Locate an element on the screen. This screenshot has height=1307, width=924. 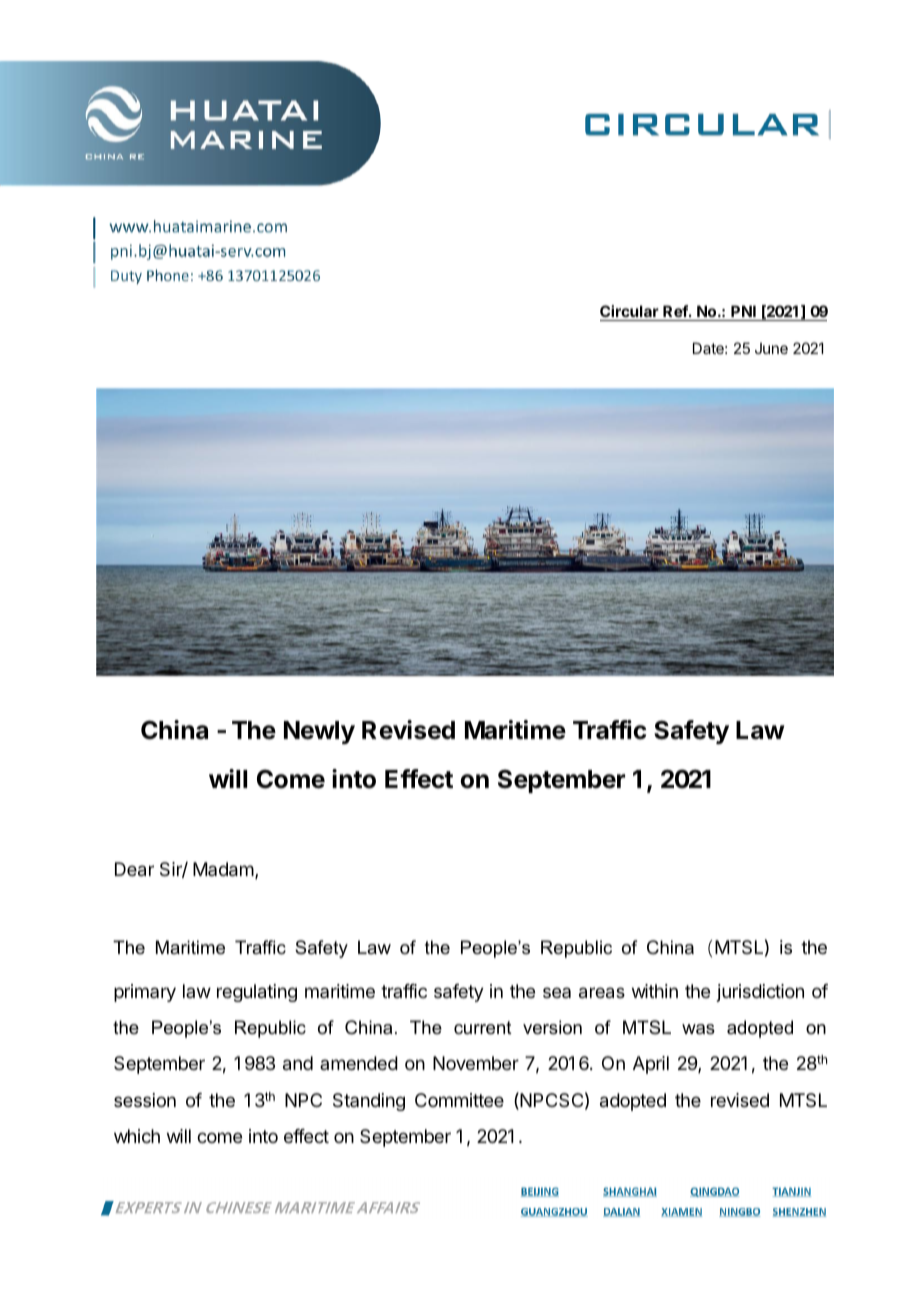
Circular is located at coordinates (630, 313).
